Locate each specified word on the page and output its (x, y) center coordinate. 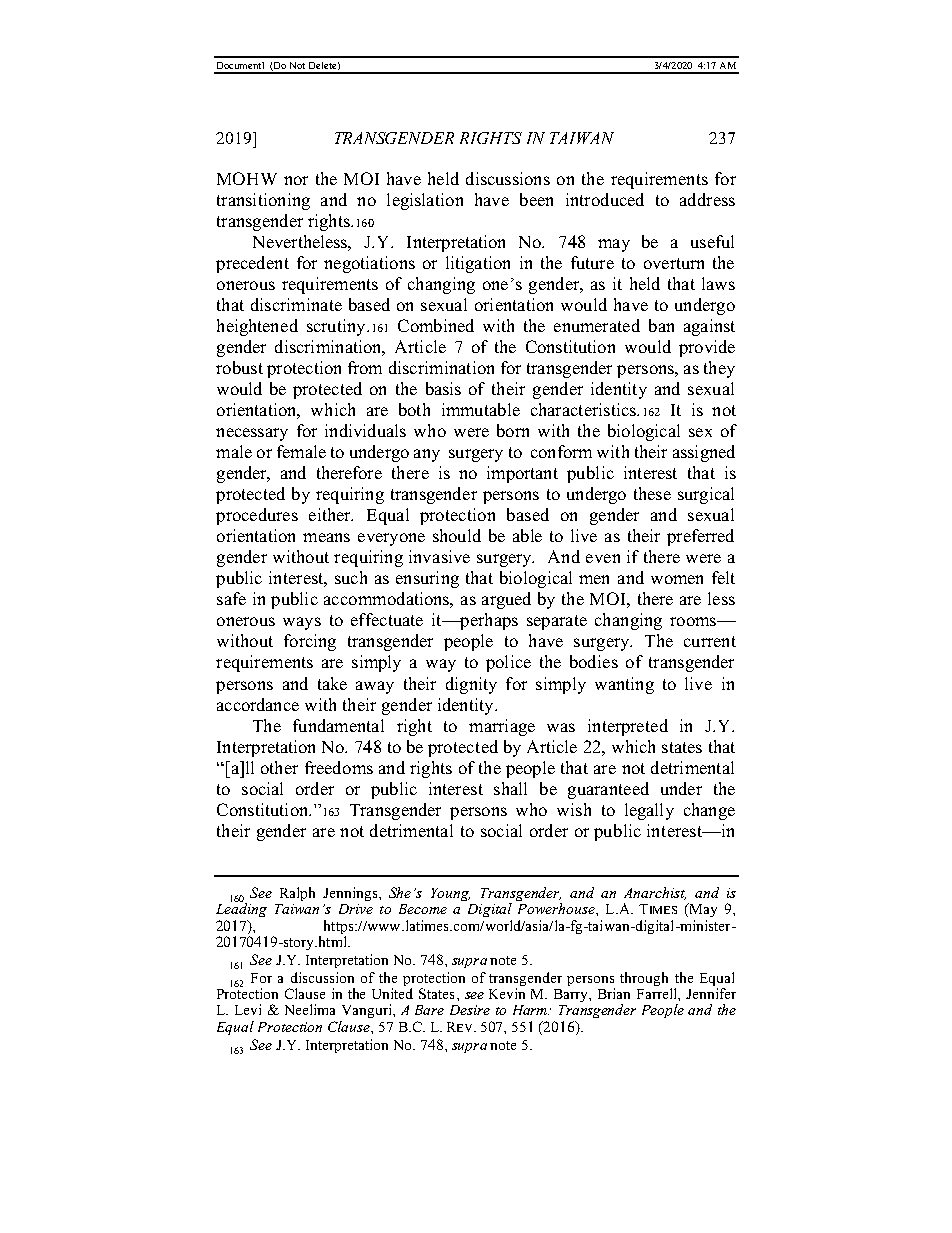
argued (506, 600)
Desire (470, 1010)
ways (302, 623)
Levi (248, 1009)
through (644, 979)
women (677, 579)
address (707, 199)
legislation (425, 201)
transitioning (263, 201)
